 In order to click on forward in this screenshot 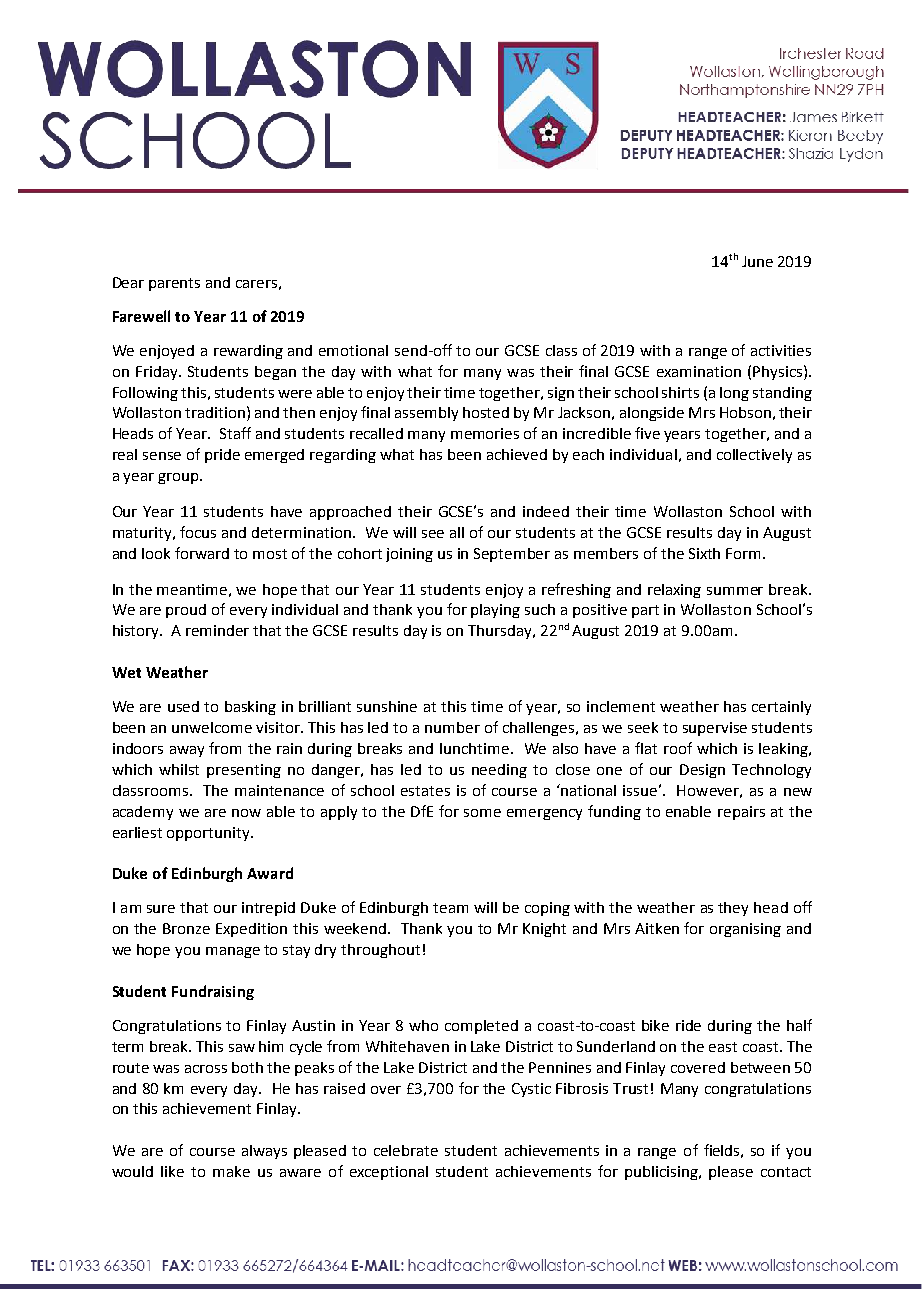, I will do `click(202, 553)`.
